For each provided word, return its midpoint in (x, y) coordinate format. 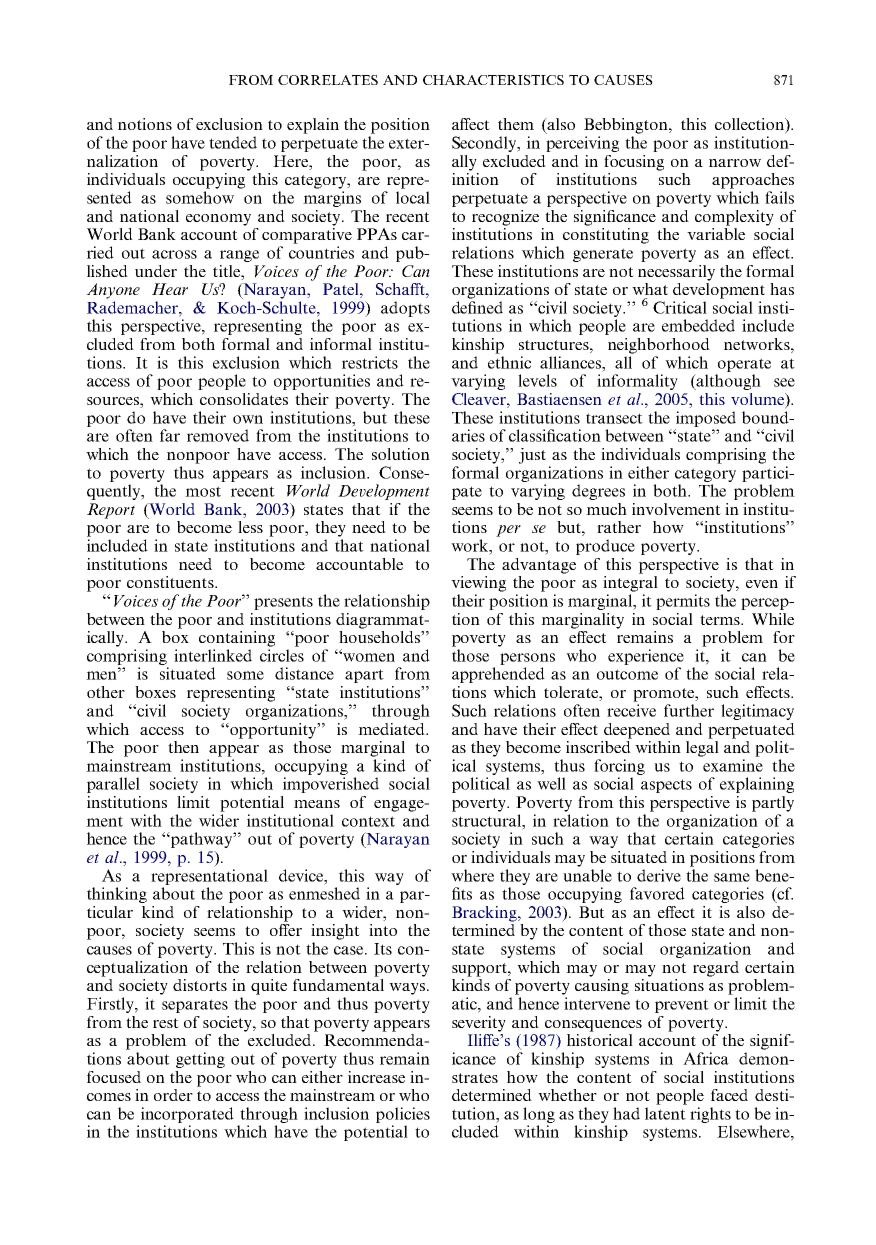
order (173, 1095)
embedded (698, 325)
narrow (735, 163)
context (368, 821)
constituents (171, 582)
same (732, 877)
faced (729, 1095)
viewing (478, 584)
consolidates (244, 399)
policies (403, 1115)
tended (233, 142)
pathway (202, 840)
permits (683, 602)
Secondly (485, 144)
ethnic (509, 362)
